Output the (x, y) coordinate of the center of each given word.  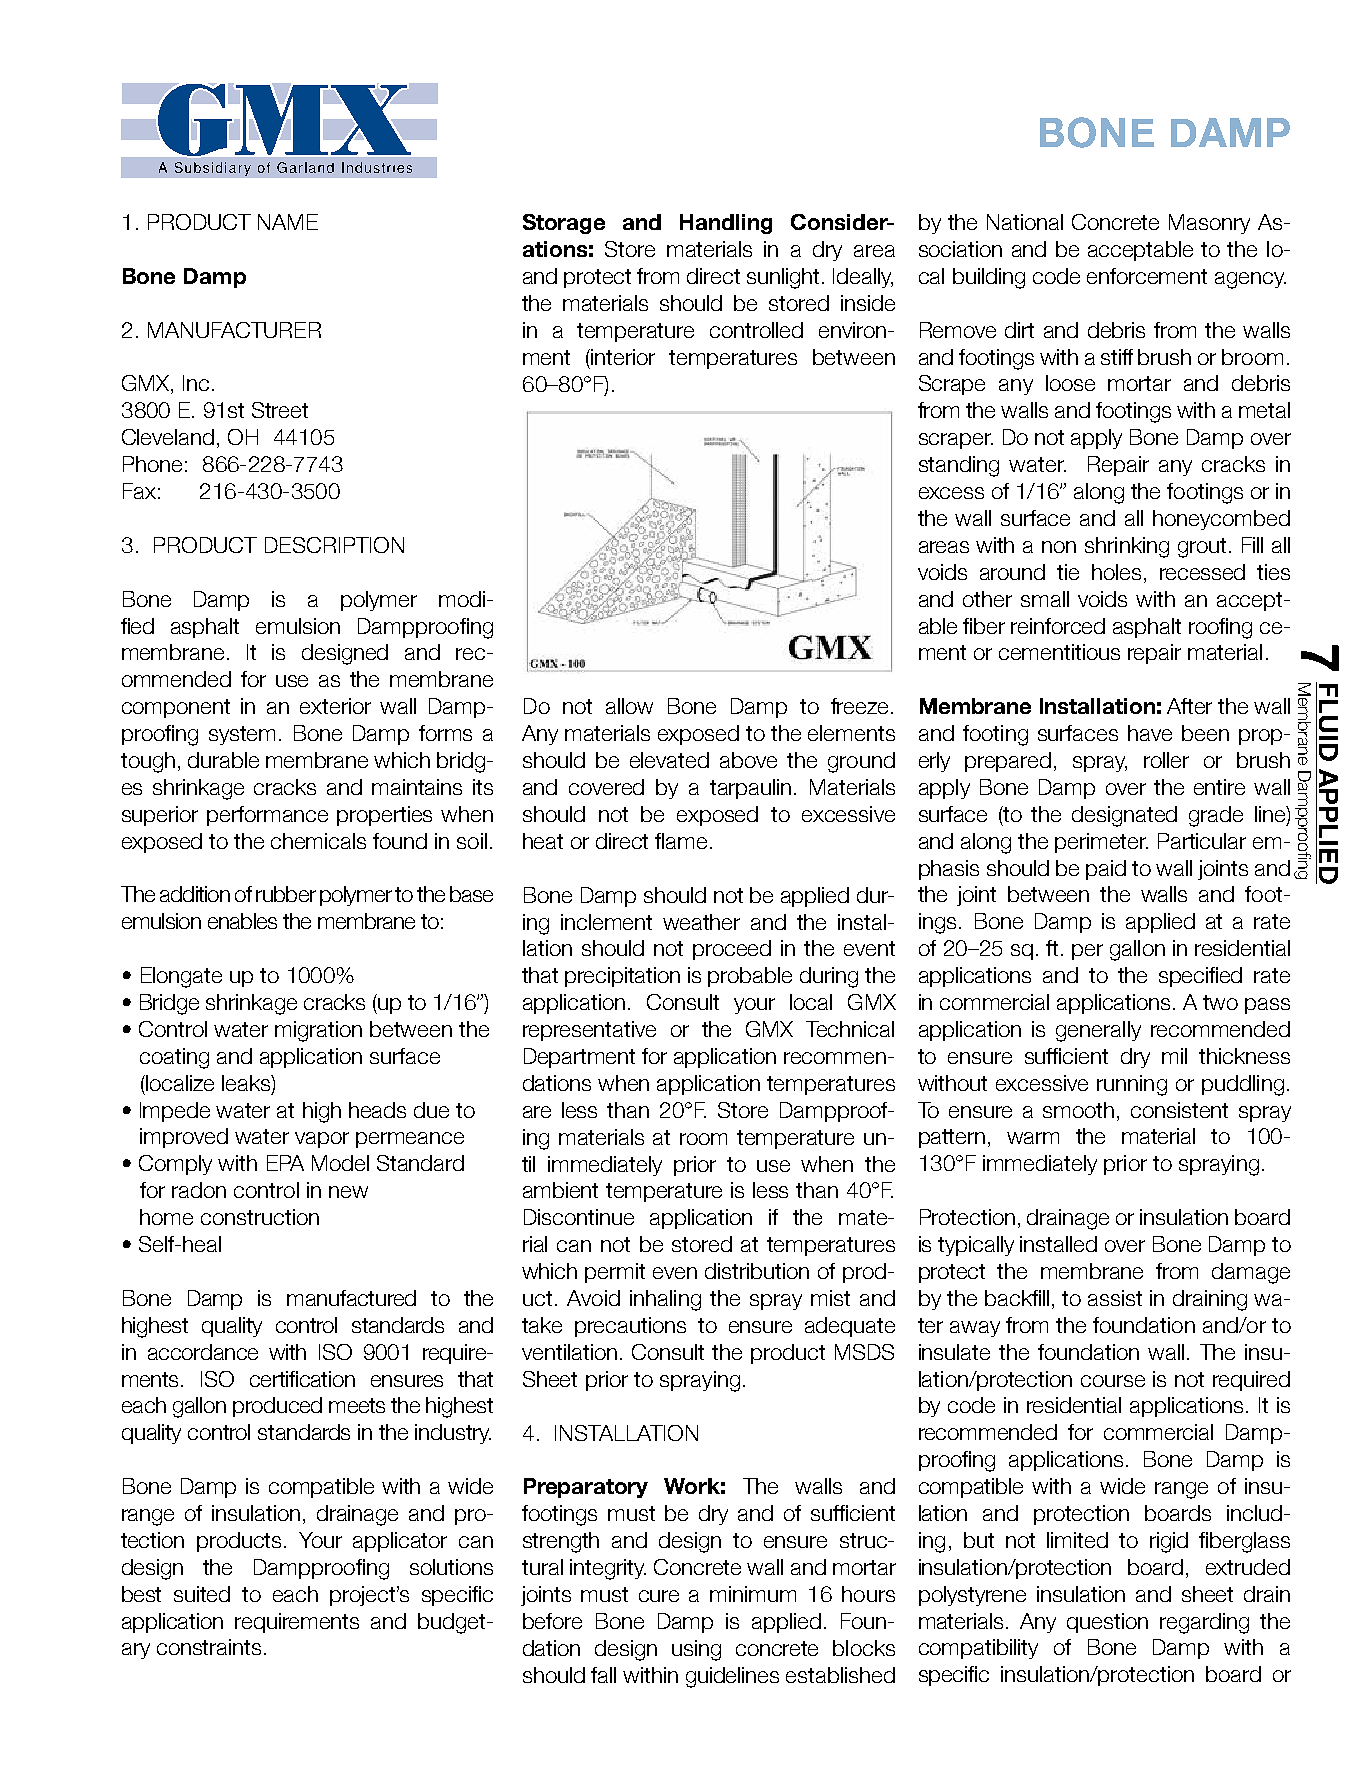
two (1220, 1002)
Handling (726, 224)
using (696, 1650)
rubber (286, 894)
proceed (732, 950)
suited (202, 1594)
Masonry (1209, 224)
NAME (288, 222)
